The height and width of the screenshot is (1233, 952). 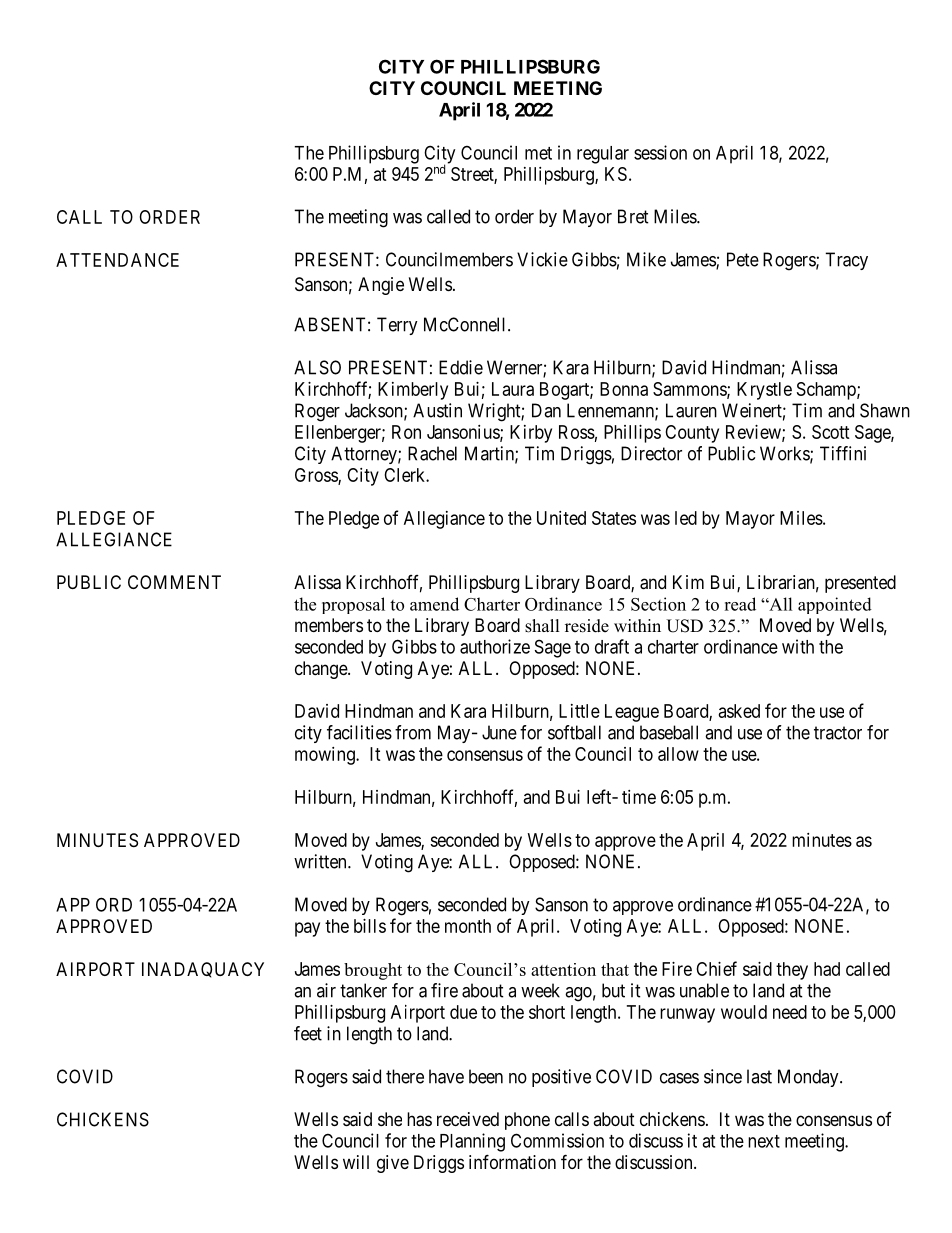 I want to click on written, so click(x=321, y=861).
